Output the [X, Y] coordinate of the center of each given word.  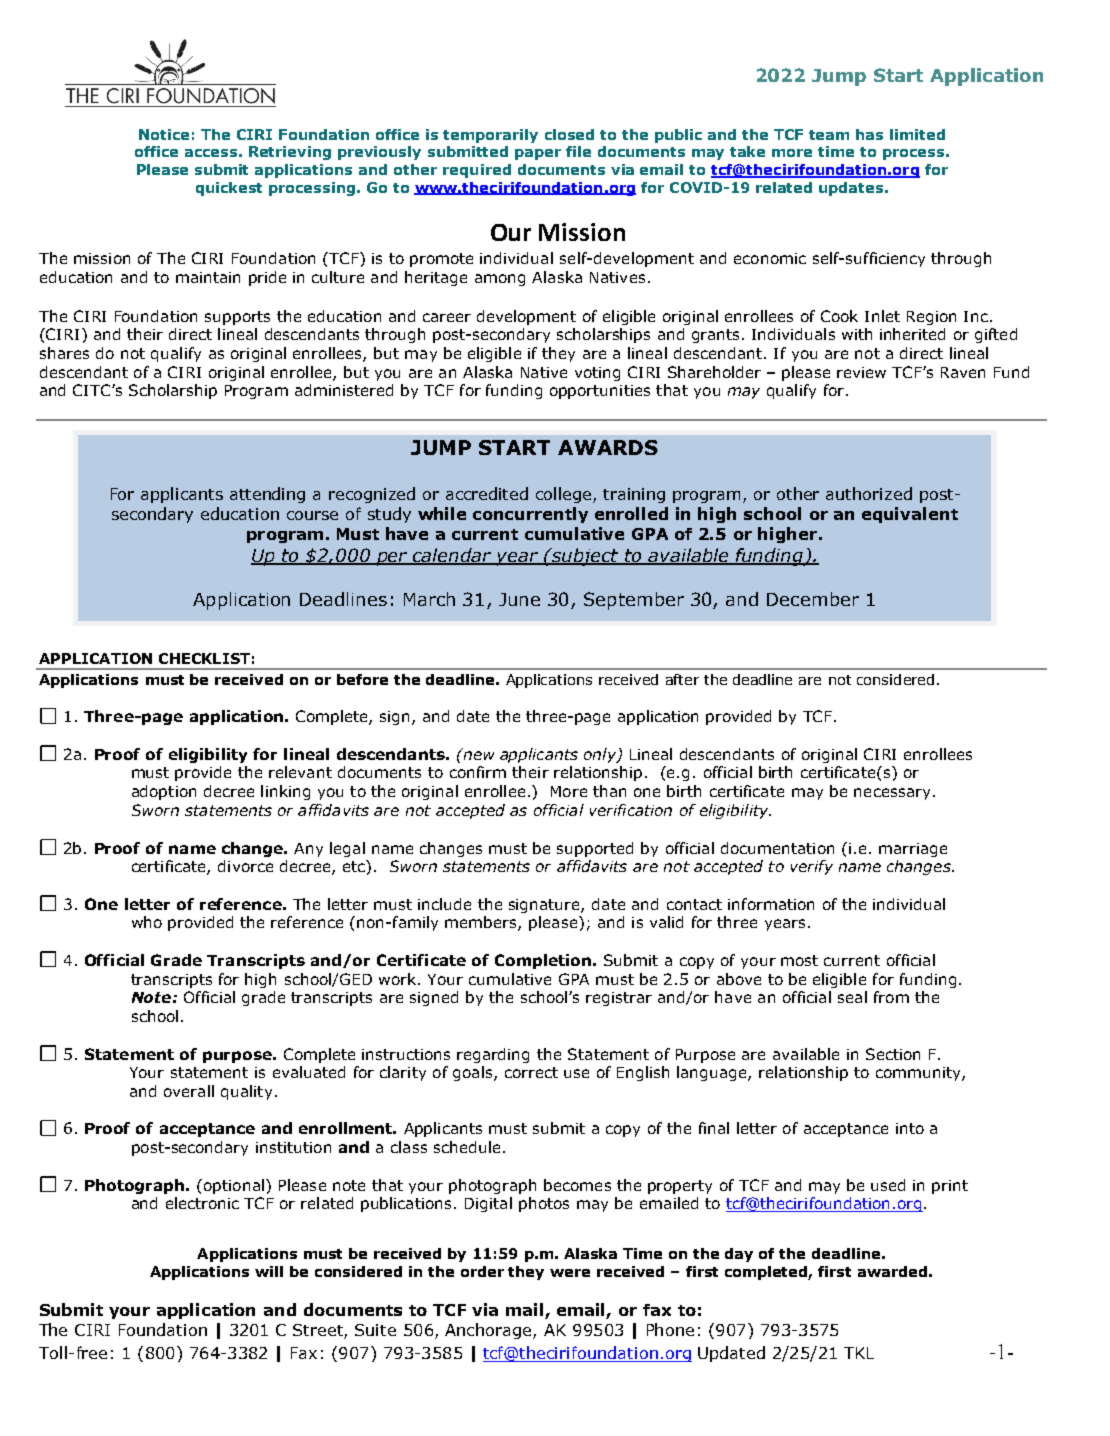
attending [267, 495]
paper [538, 154]
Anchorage [489, 1331]
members [482, 923]
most [799, 960]
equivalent [910, 515]
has [869, 134]
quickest [229, 189]
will [269, 1271]
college [565, 495]
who [147, 922]
